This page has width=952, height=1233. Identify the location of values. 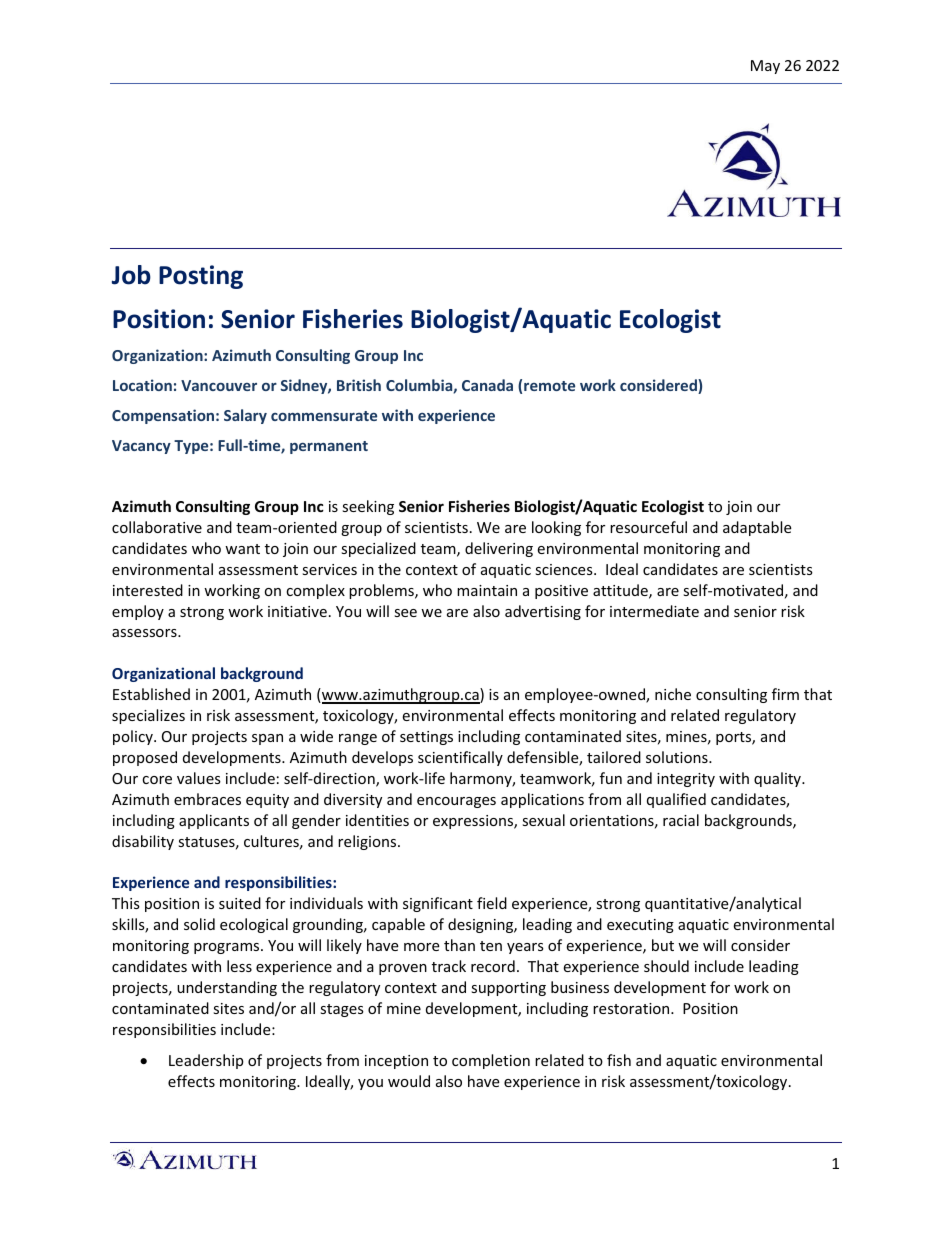
(199, 778).
